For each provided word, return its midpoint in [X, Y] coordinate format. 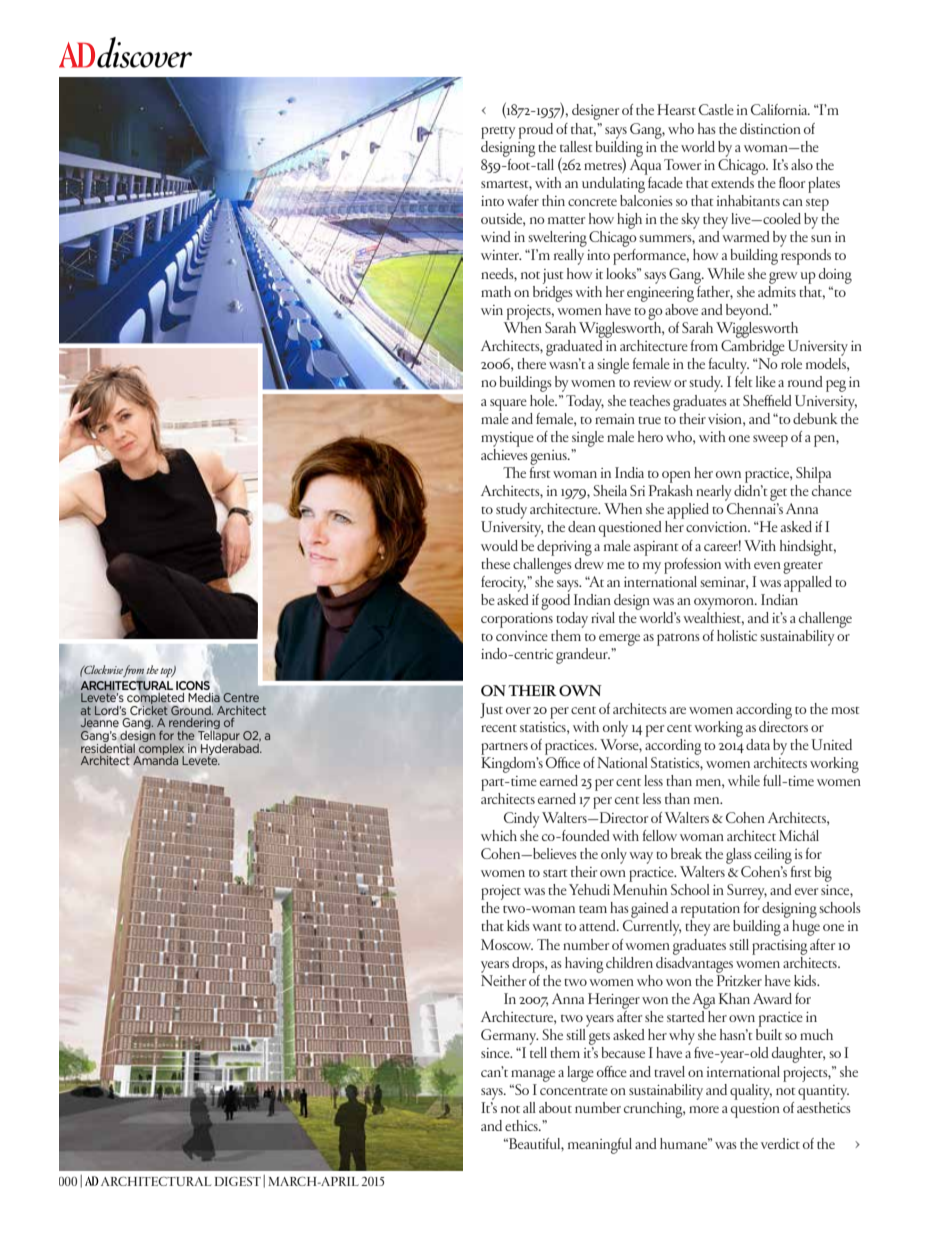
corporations [517, 620]
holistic [737, 635]
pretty [498, 132]
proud [536, 131]
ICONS [193, 685]
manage [533, 1076]
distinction [770, 128]
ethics [522, 1125]
